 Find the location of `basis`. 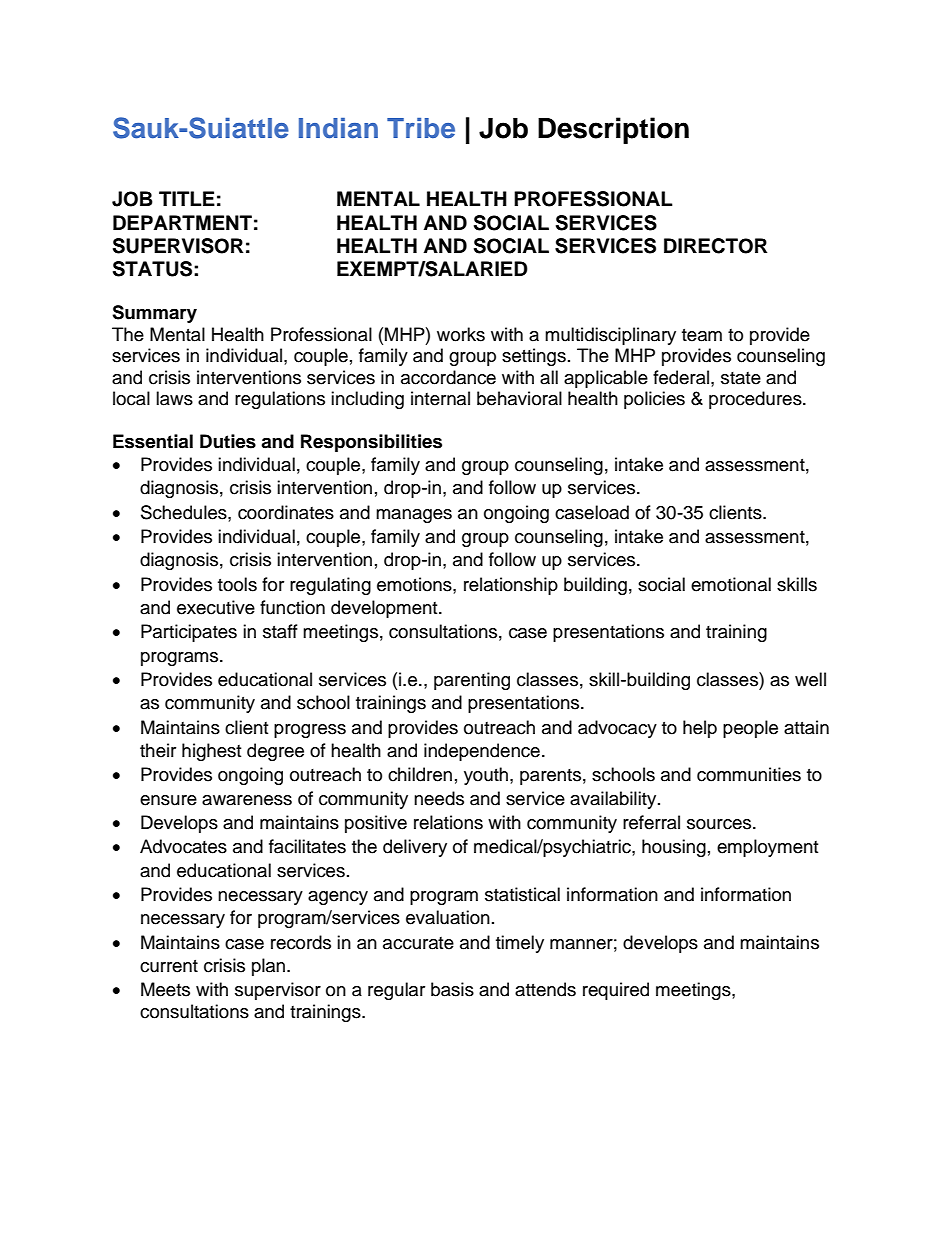

basis is located at coordinates (452, 989).
